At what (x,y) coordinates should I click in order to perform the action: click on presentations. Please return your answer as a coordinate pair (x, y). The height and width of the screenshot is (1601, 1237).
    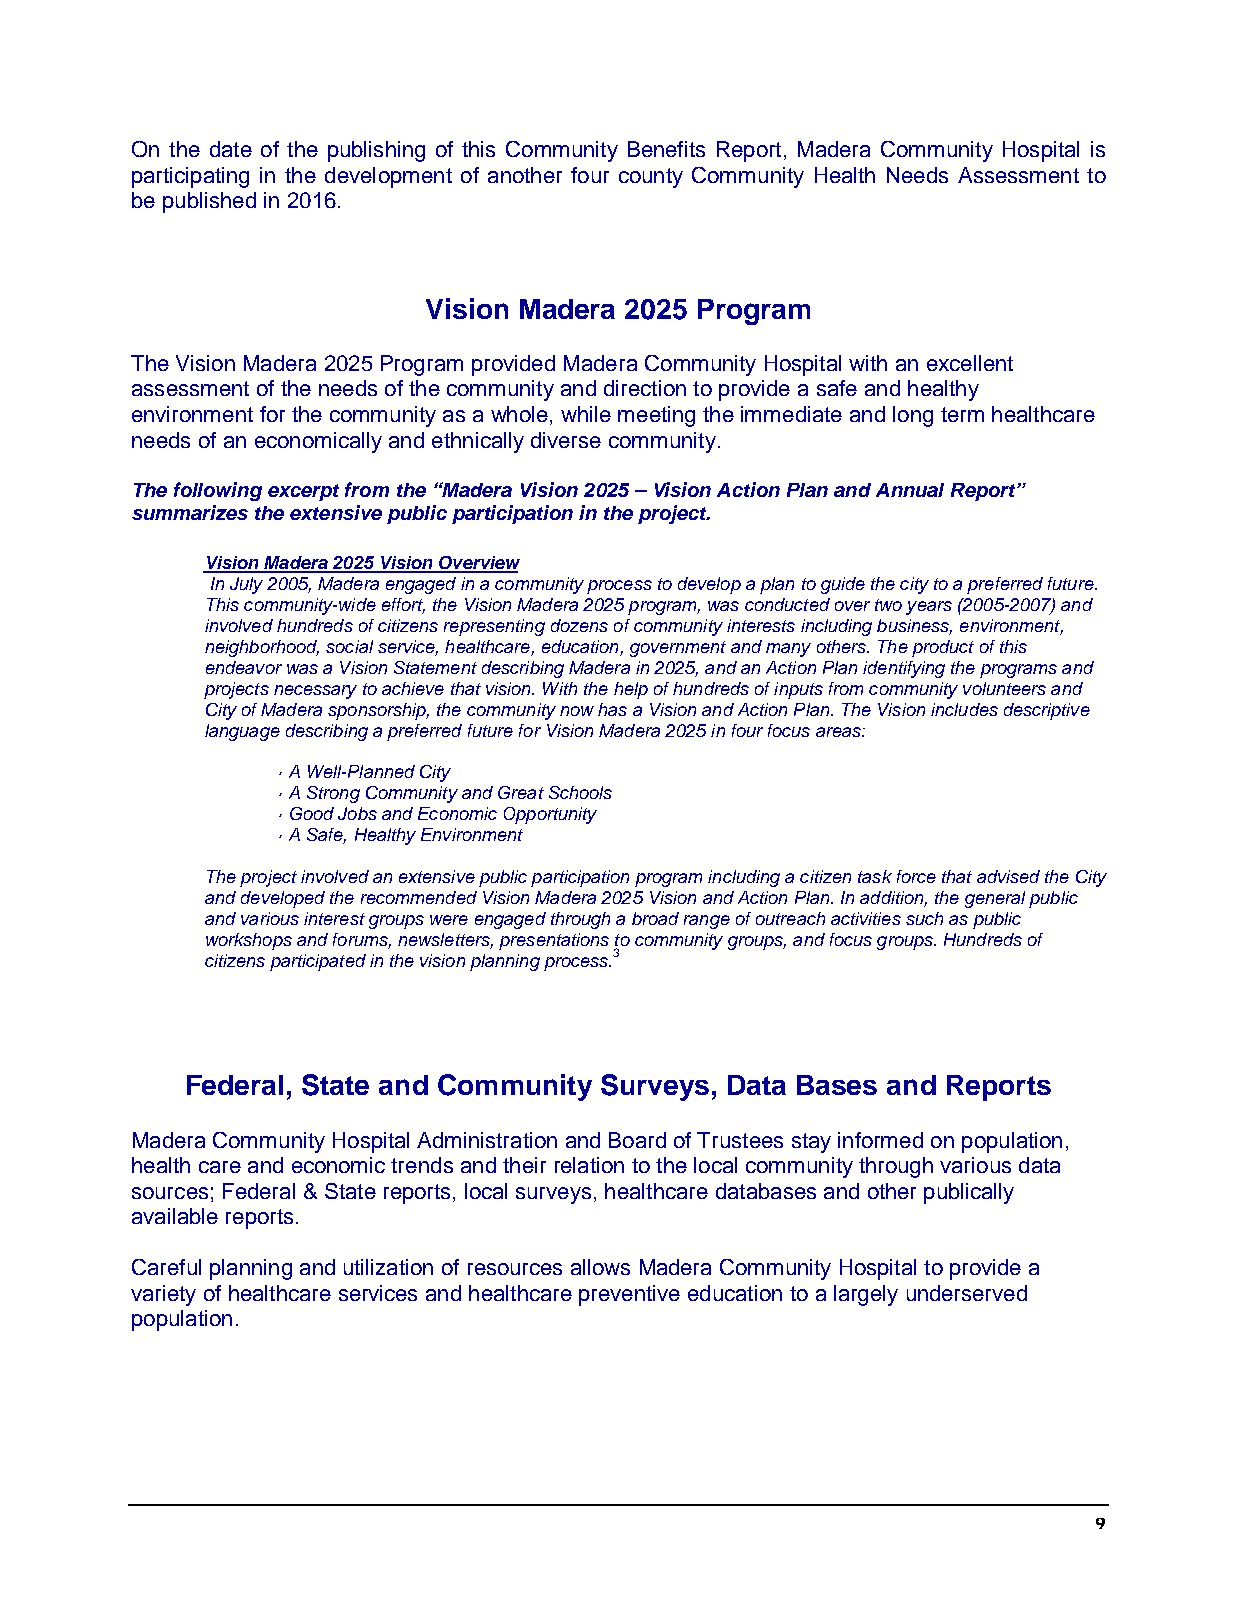
    Looking at the image, I should click on (554, 941).
